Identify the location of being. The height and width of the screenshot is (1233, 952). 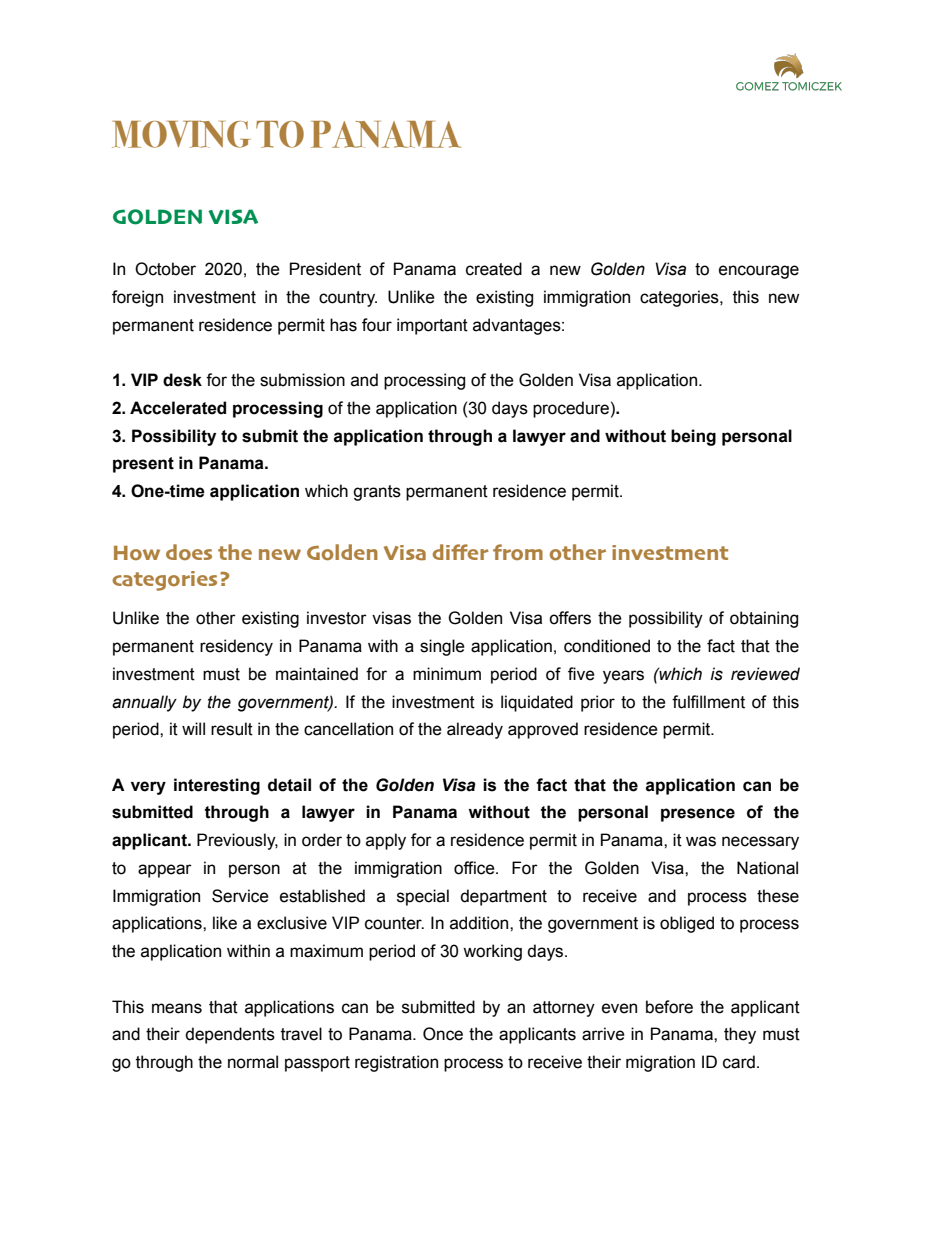
(693, 437).
